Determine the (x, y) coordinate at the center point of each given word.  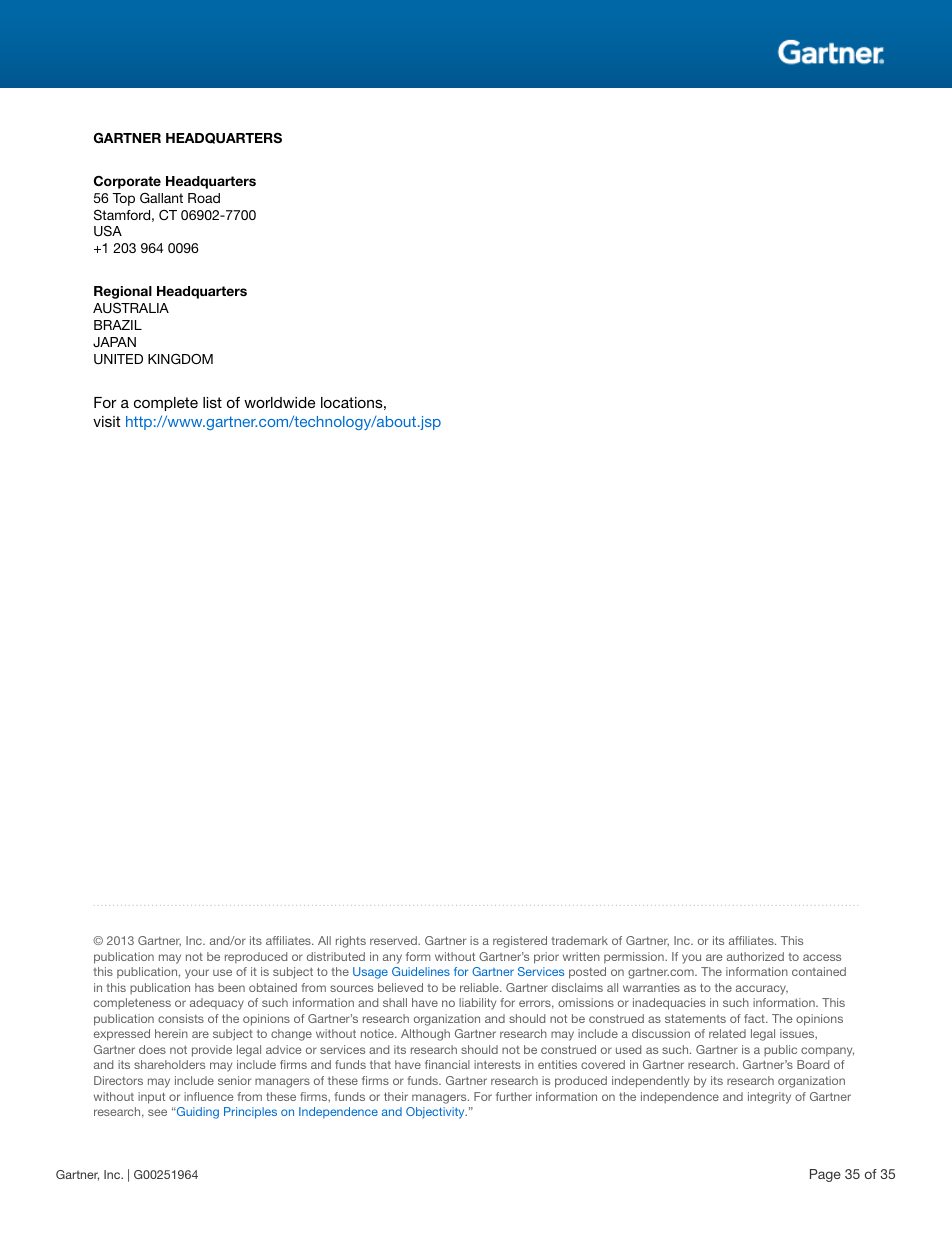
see (157, 1112)
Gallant (161, 198)
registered (520, 942)
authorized (755, 956)
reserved (394, 940)
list (212, 402)
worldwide (279, 402)
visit (106, 421)
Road (204, 198)
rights (351, 942)
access (822, 957)
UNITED (118, 359)
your (197, 974)
